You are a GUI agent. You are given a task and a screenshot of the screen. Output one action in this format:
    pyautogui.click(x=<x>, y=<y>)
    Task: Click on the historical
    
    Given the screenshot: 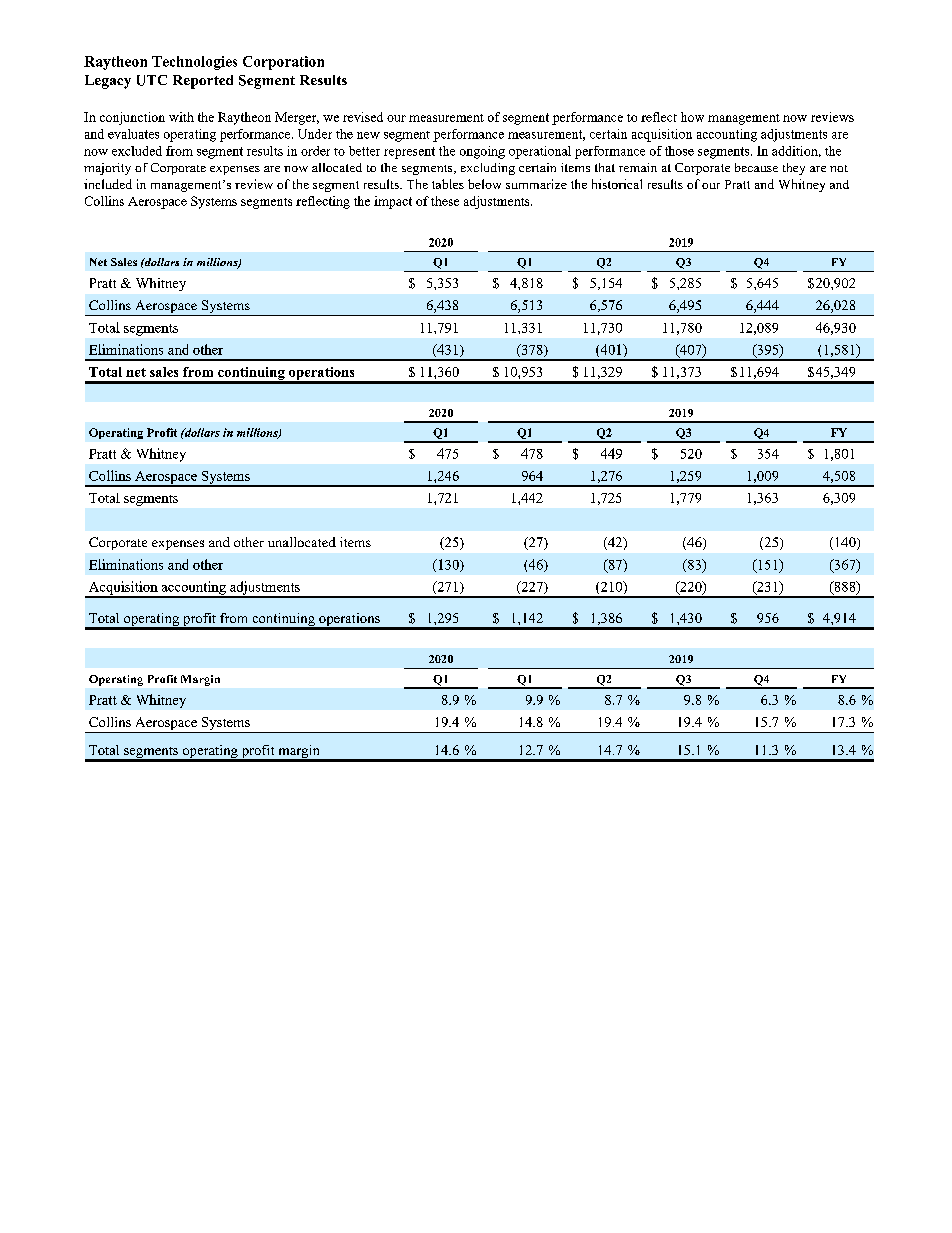 What is the action you would take?
    pyautogui.click(x=617, y=184)
